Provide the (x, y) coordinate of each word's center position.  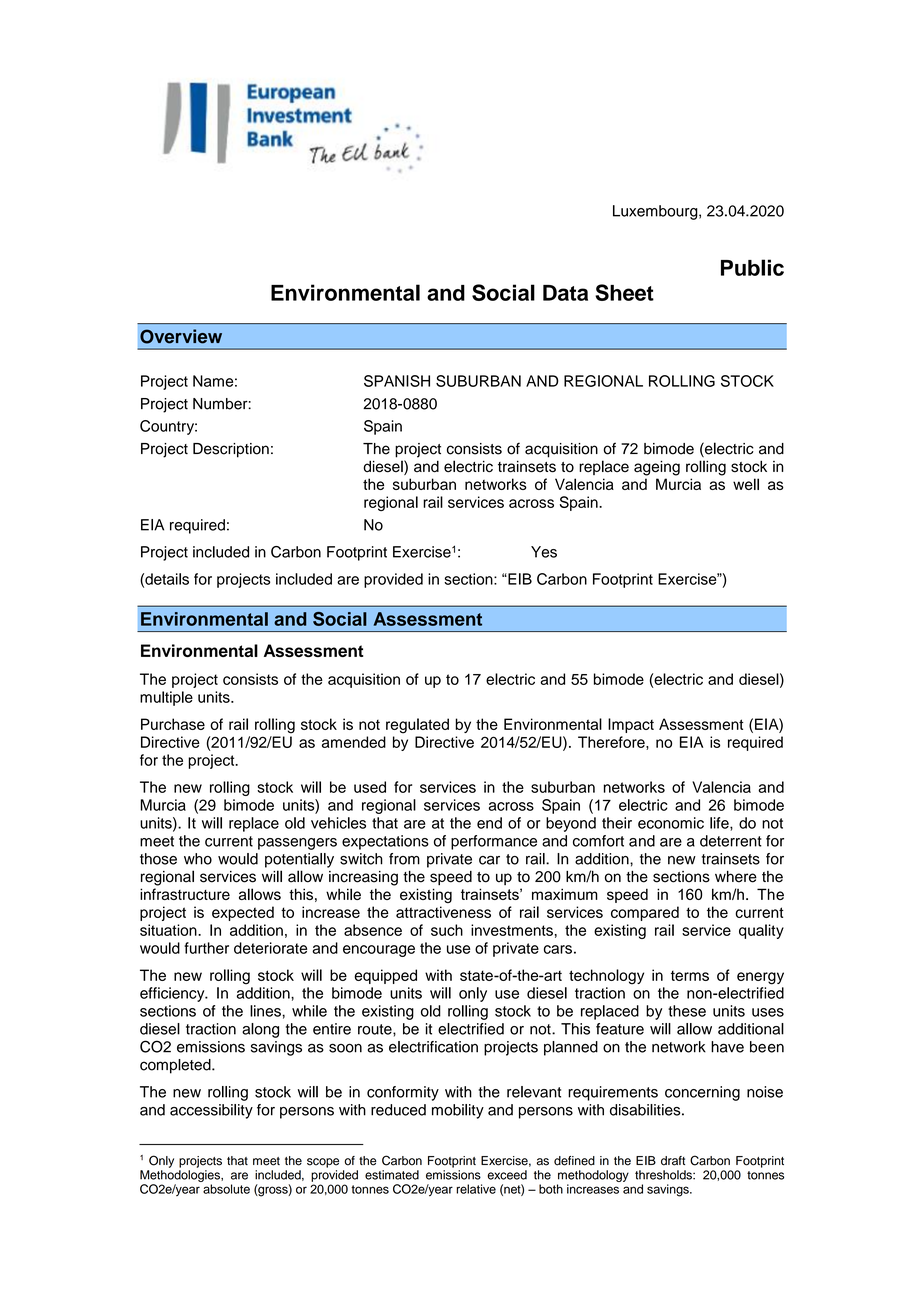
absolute (226, 1189)
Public (752, 267)
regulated (417, 726)
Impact (631, 725)
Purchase (173, 724)
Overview (181, 336)
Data (565, 293)
